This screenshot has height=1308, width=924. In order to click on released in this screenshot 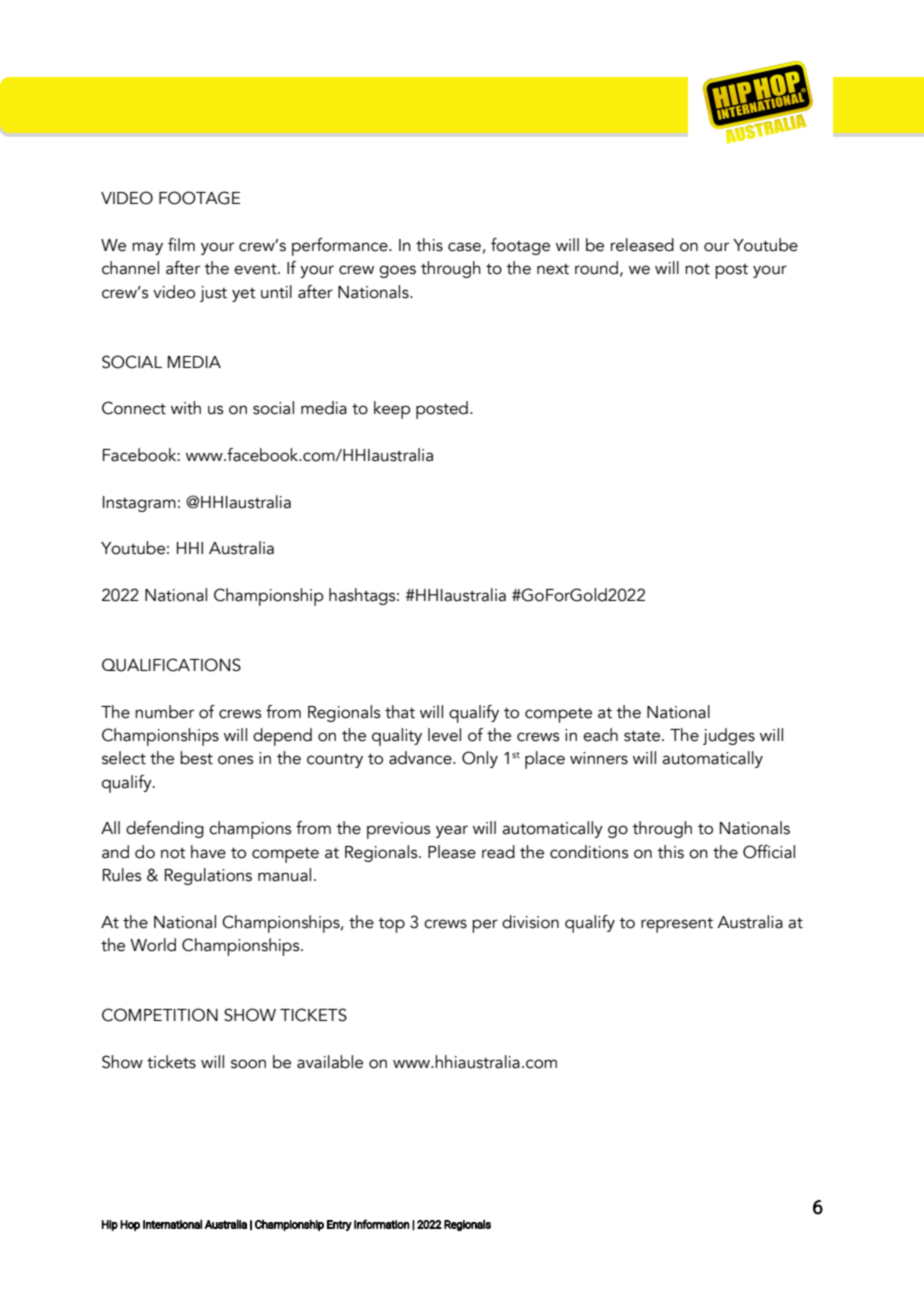, I will do `click(642, 245)`.
